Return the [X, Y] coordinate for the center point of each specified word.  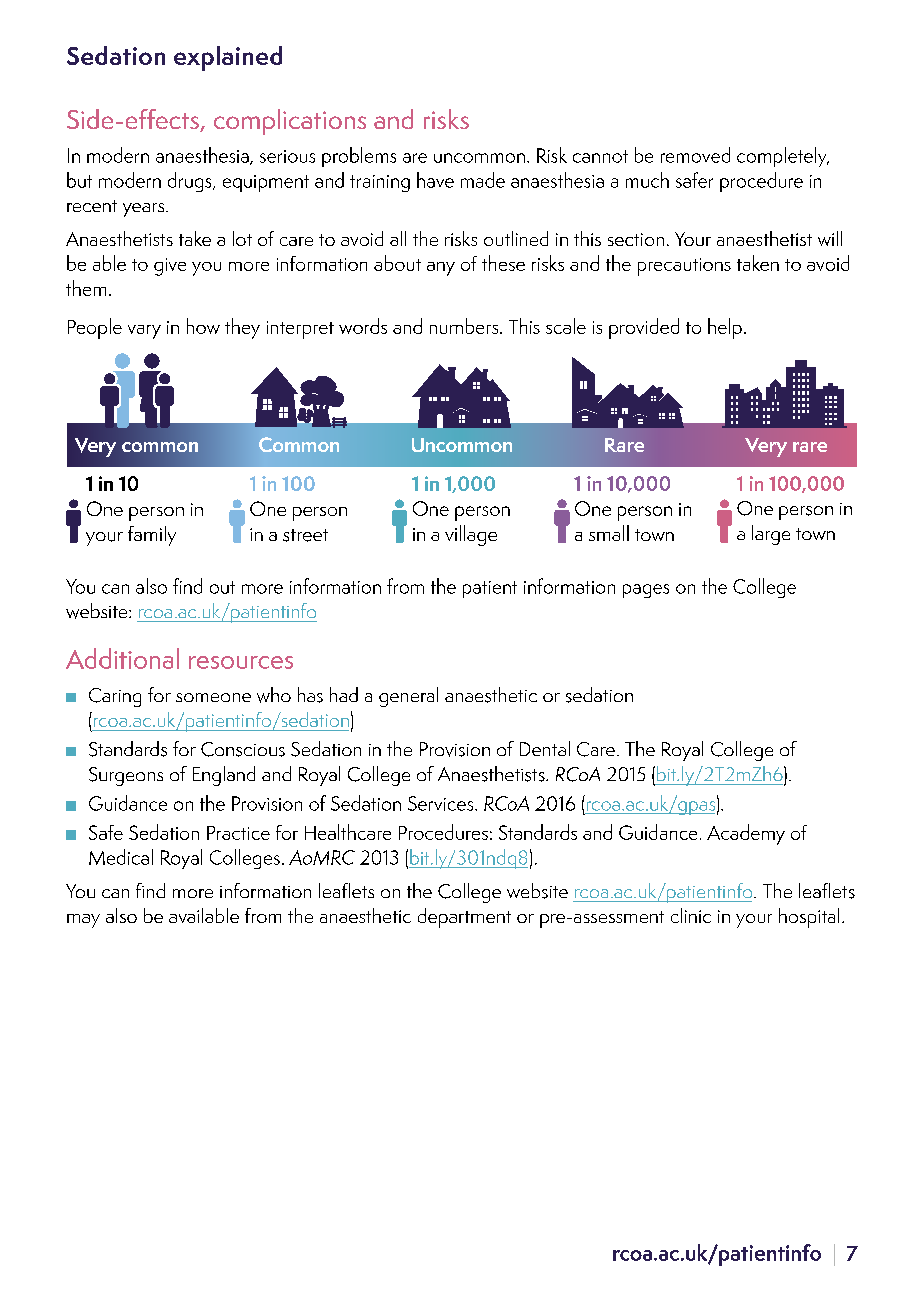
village [471, 535]
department [464, 918]
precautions [684, 267]
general [408, 697]
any [441, 269]
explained [228, 58]
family [152, 536]
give [170, 267]
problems [359, 157]
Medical [121, 857]
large [771, 535]
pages [646, 591]
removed [695, 155]
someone [213, 697]
